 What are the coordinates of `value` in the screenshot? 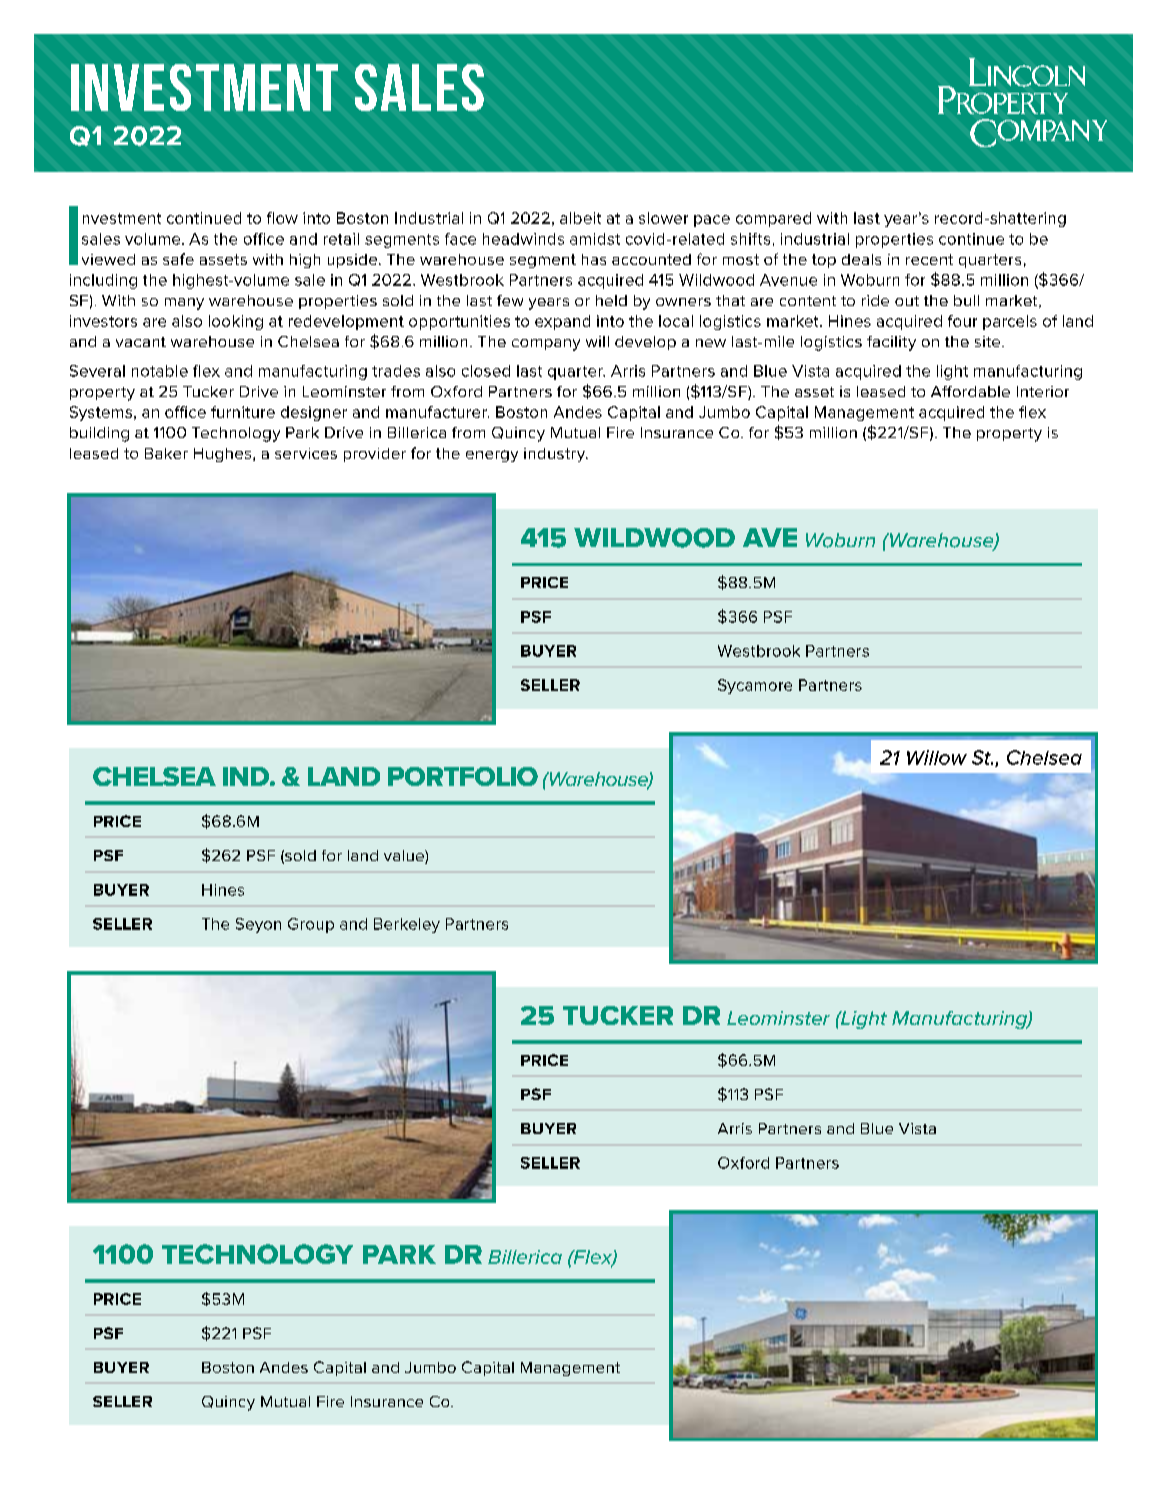 It's located at (405, 857).
